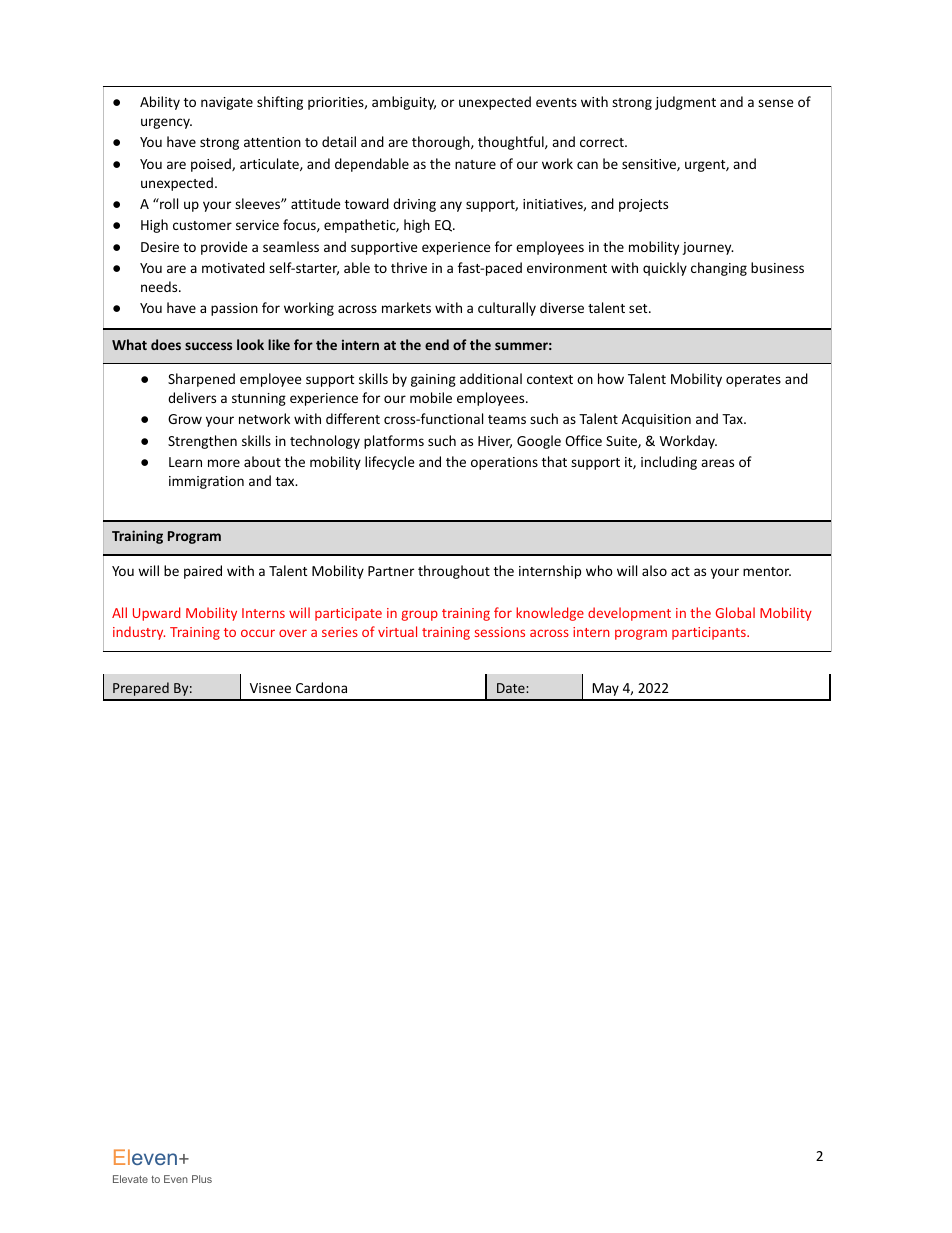  Describe the element at coordinates (258, 633) in the document. I see `occur` at that location.
